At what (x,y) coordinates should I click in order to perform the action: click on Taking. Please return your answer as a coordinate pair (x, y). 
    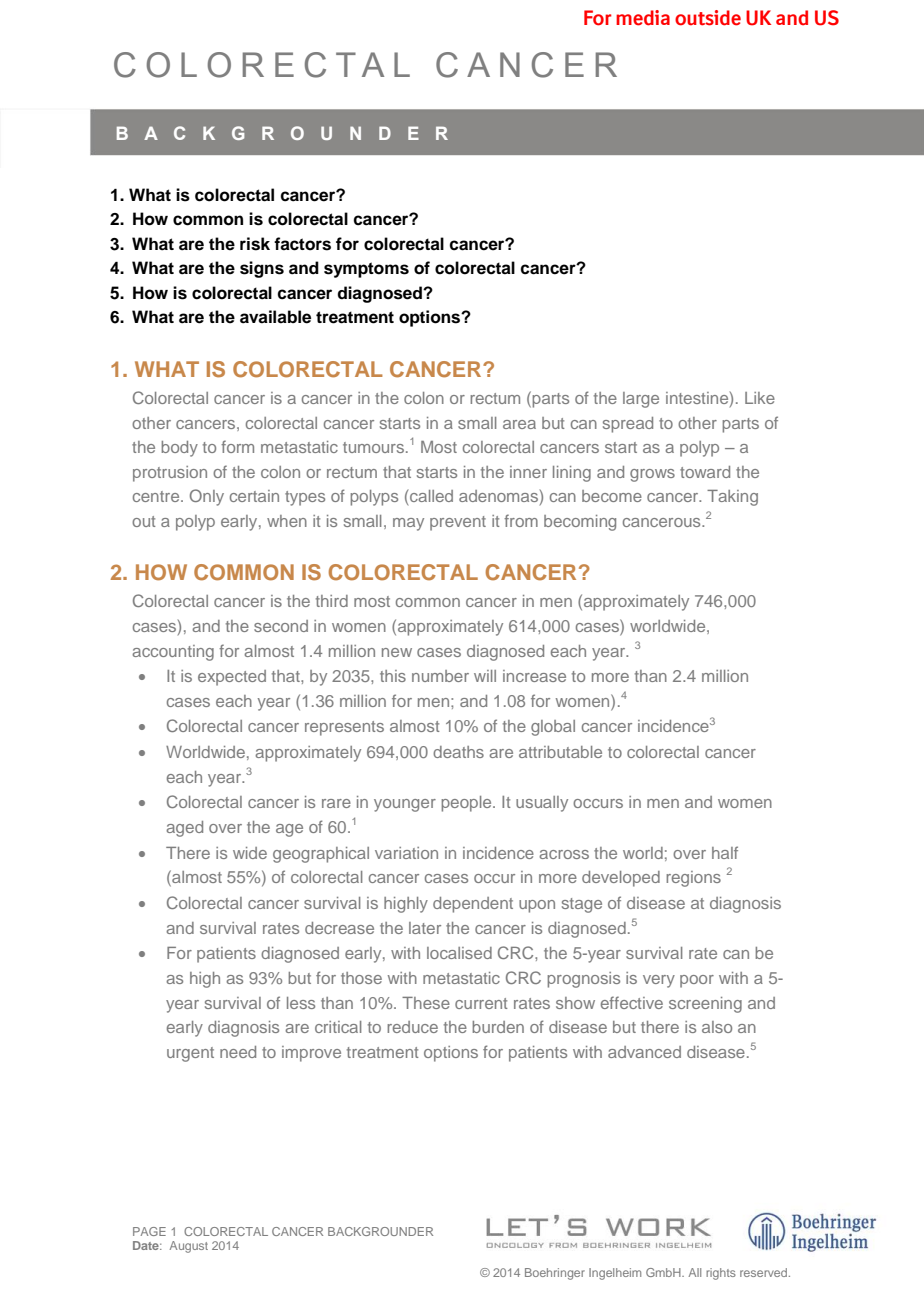
    Looking at the image, I should click on (732, 498).
